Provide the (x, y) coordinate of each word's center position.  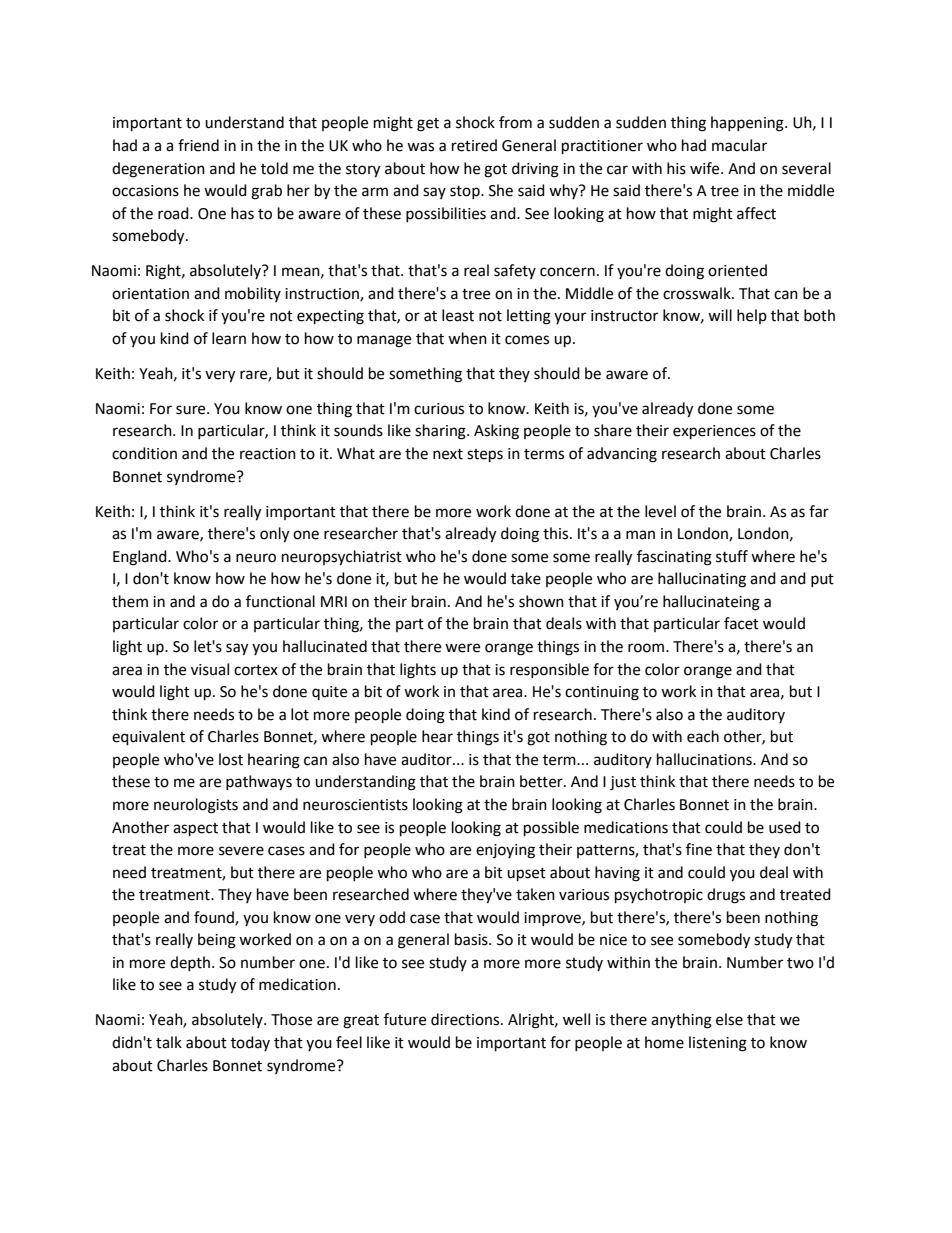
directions (466, 1019)
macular (739, 145)
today (250, 1043)
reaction (268, 454)
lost (231, 759)
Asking (496, 432)
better (542, 781)
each (703, 736)
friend (198, 145)
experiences (714, 432)
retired (474, 145)
